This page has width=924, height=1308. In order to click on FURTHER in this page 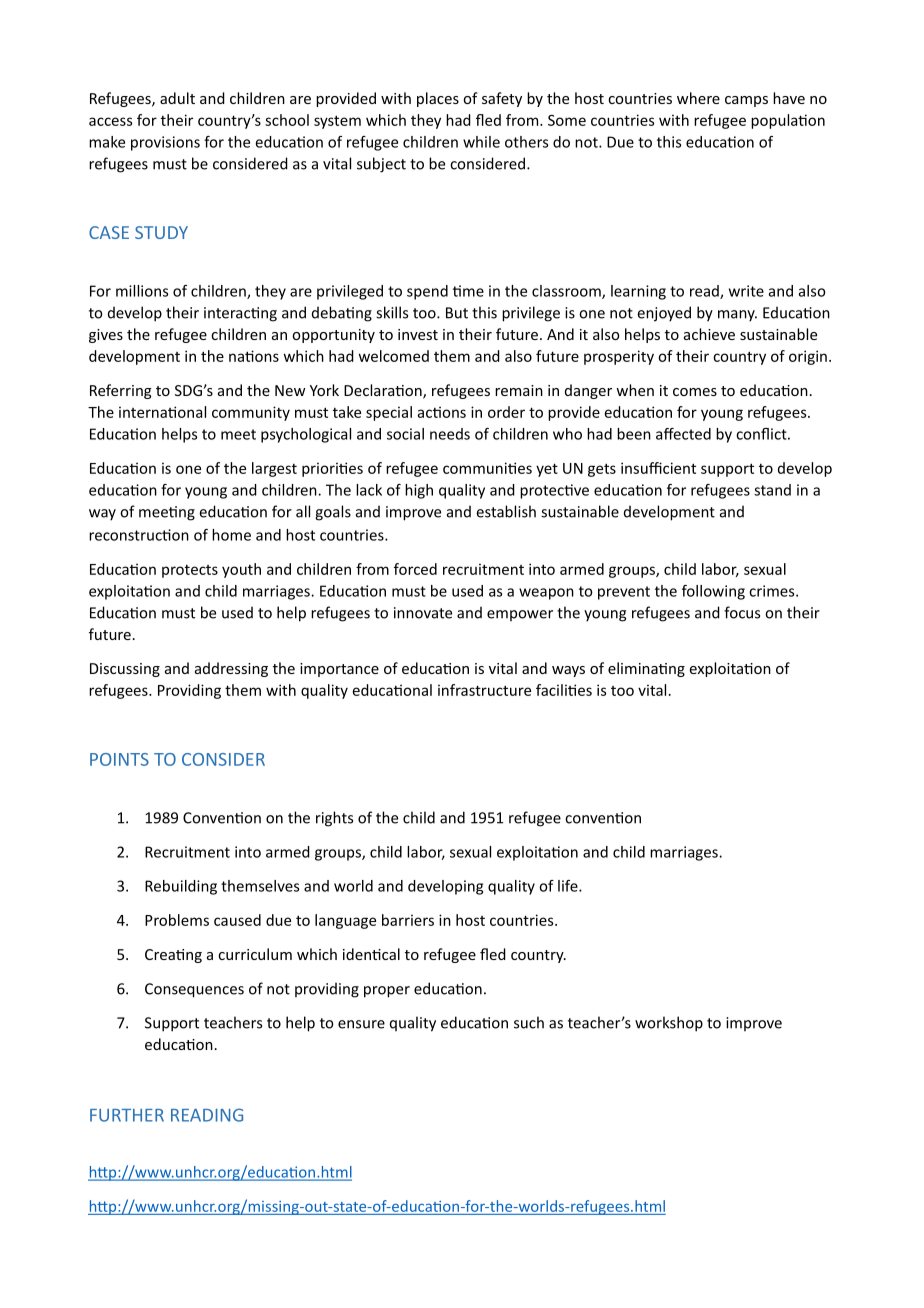, I will do `click(127, 1115)`.
